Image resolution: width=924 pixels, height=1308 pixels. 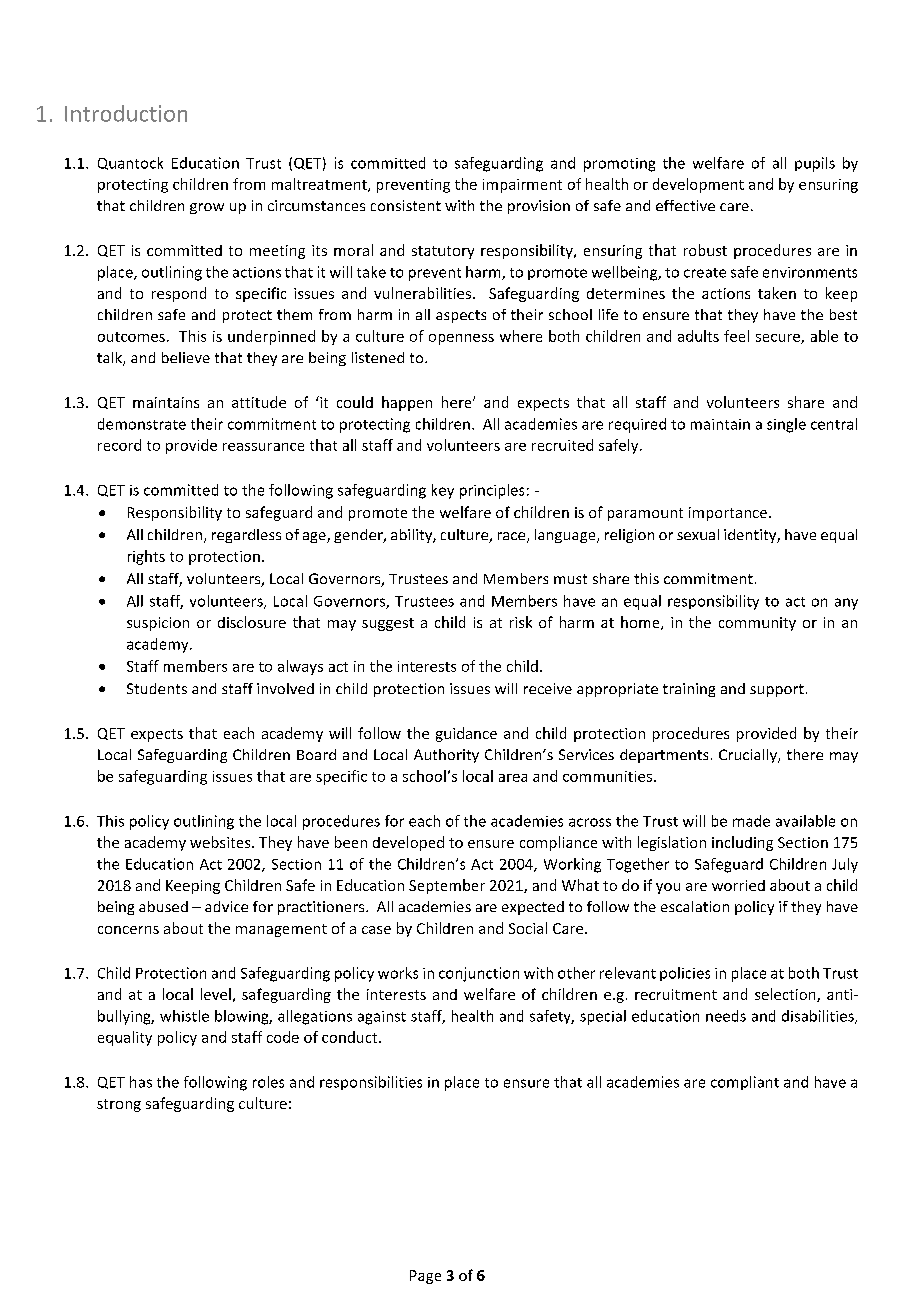 What do you see at coordinates (119, 1105) in the page?
I see `strong` at bounding box center [119, 1105].
